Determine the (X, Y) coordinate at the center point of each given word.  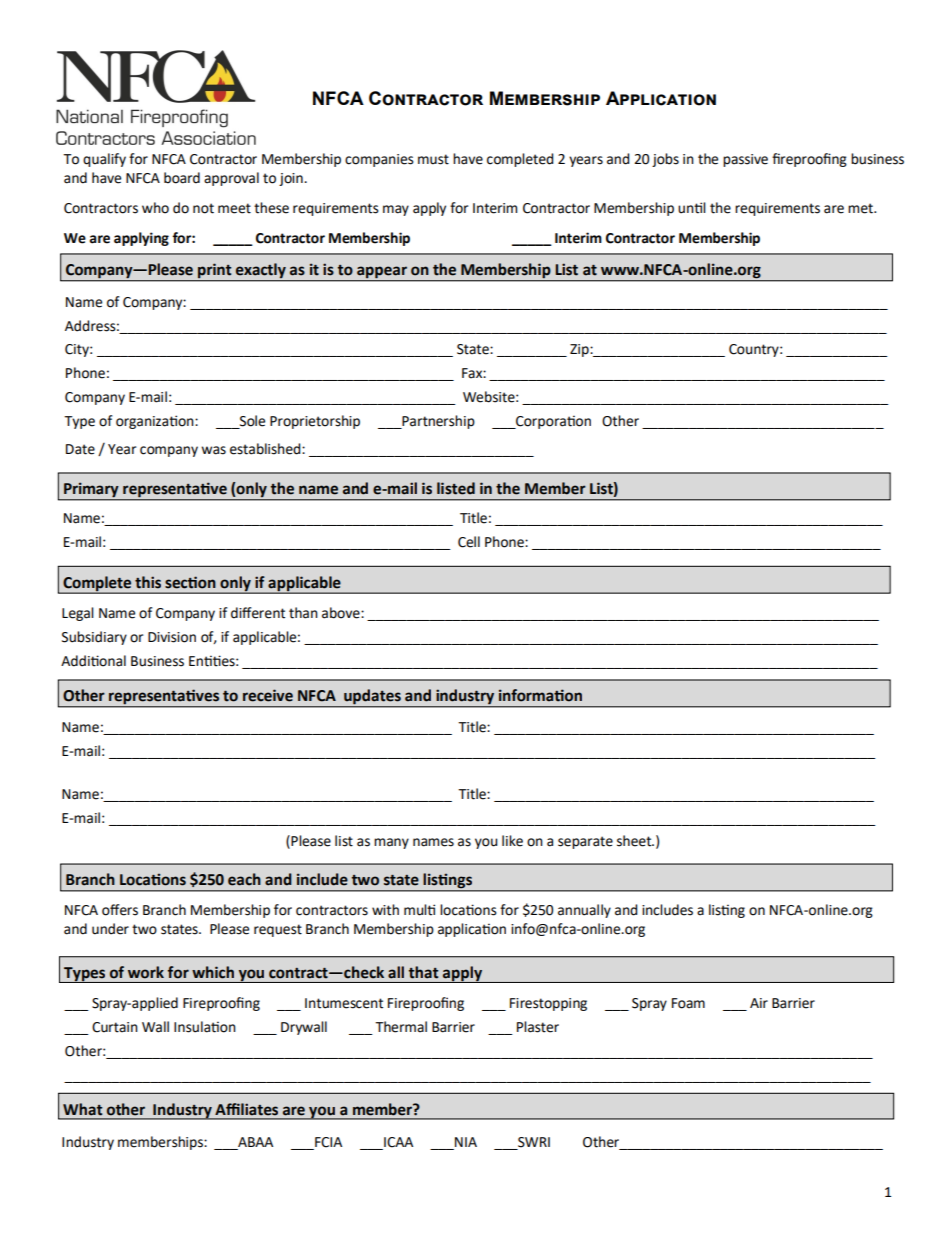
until (692, 208)
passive (745, 160)
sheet (635, 841)
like (512, 841)
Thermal (401, 1027)
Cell (469, 542)
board (182, 178)
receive (268, 695)
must (433, 159)
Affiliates (246, 1109)
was (213, 450)
